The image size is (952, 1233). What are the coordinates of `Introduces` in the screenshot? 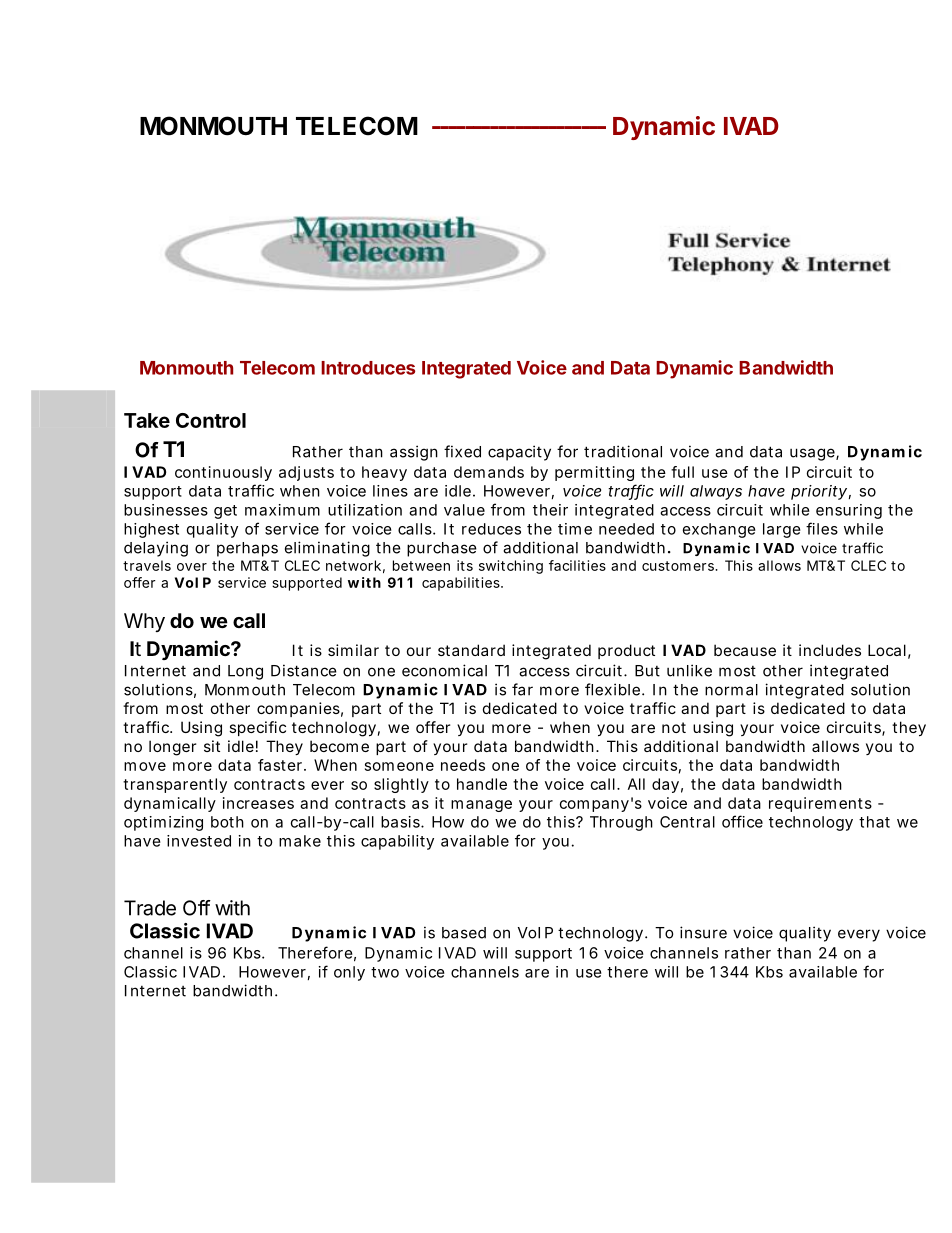 It's located at (368, 368).
